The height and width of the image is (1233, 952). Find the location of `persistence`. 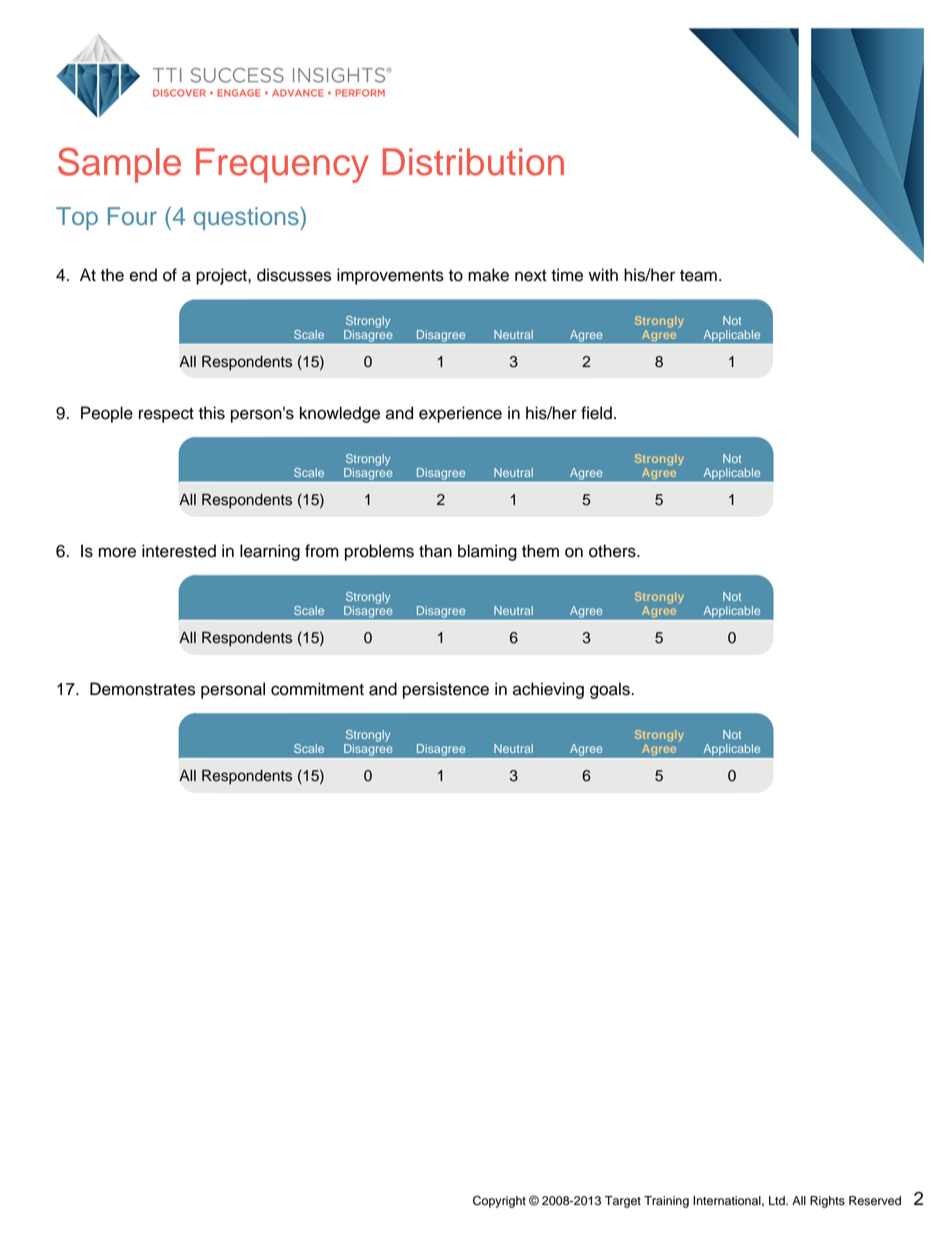

persistence is located at coordinates (446, 690).
